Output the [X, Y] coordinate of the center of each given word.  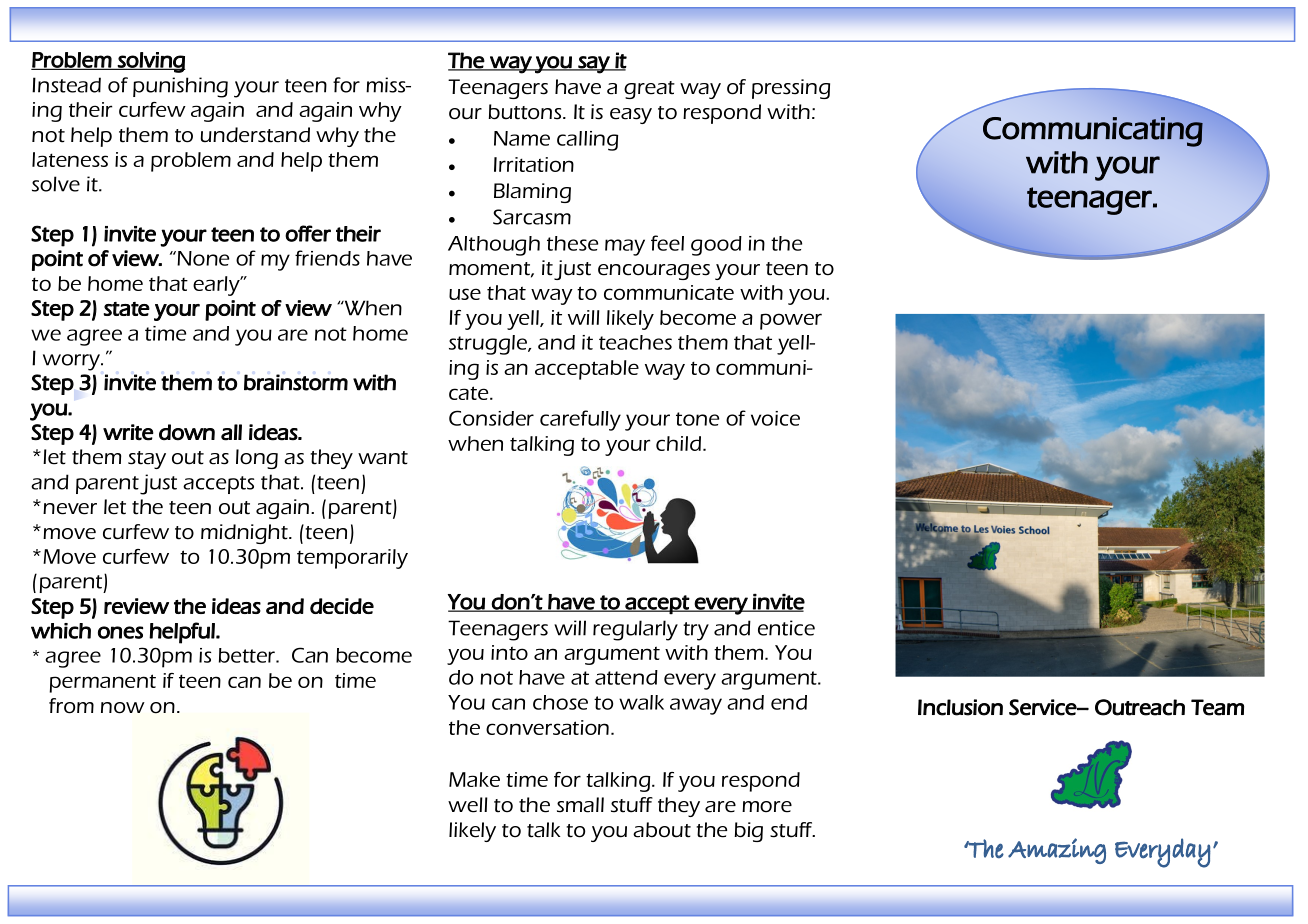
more [767, 807]
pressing [791, 89]
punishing [180, 87]
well [468, 805]
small [580, 805]
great [649, 90]
